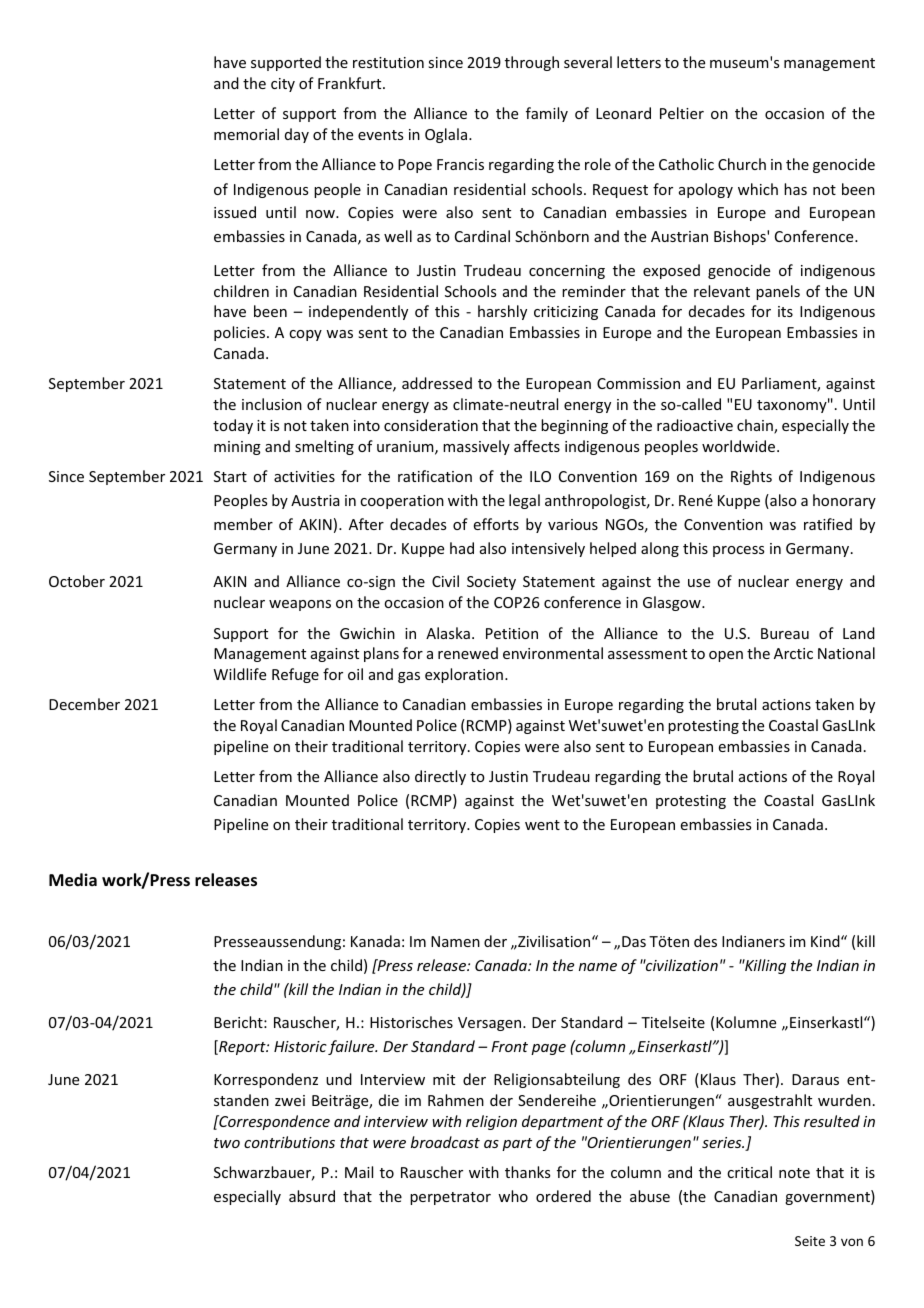 The height and width of the image is (1308, 924). What do you see at coordinates (682, 113) in the image?
I see `Peltier` at bounding box center [682, 113].
